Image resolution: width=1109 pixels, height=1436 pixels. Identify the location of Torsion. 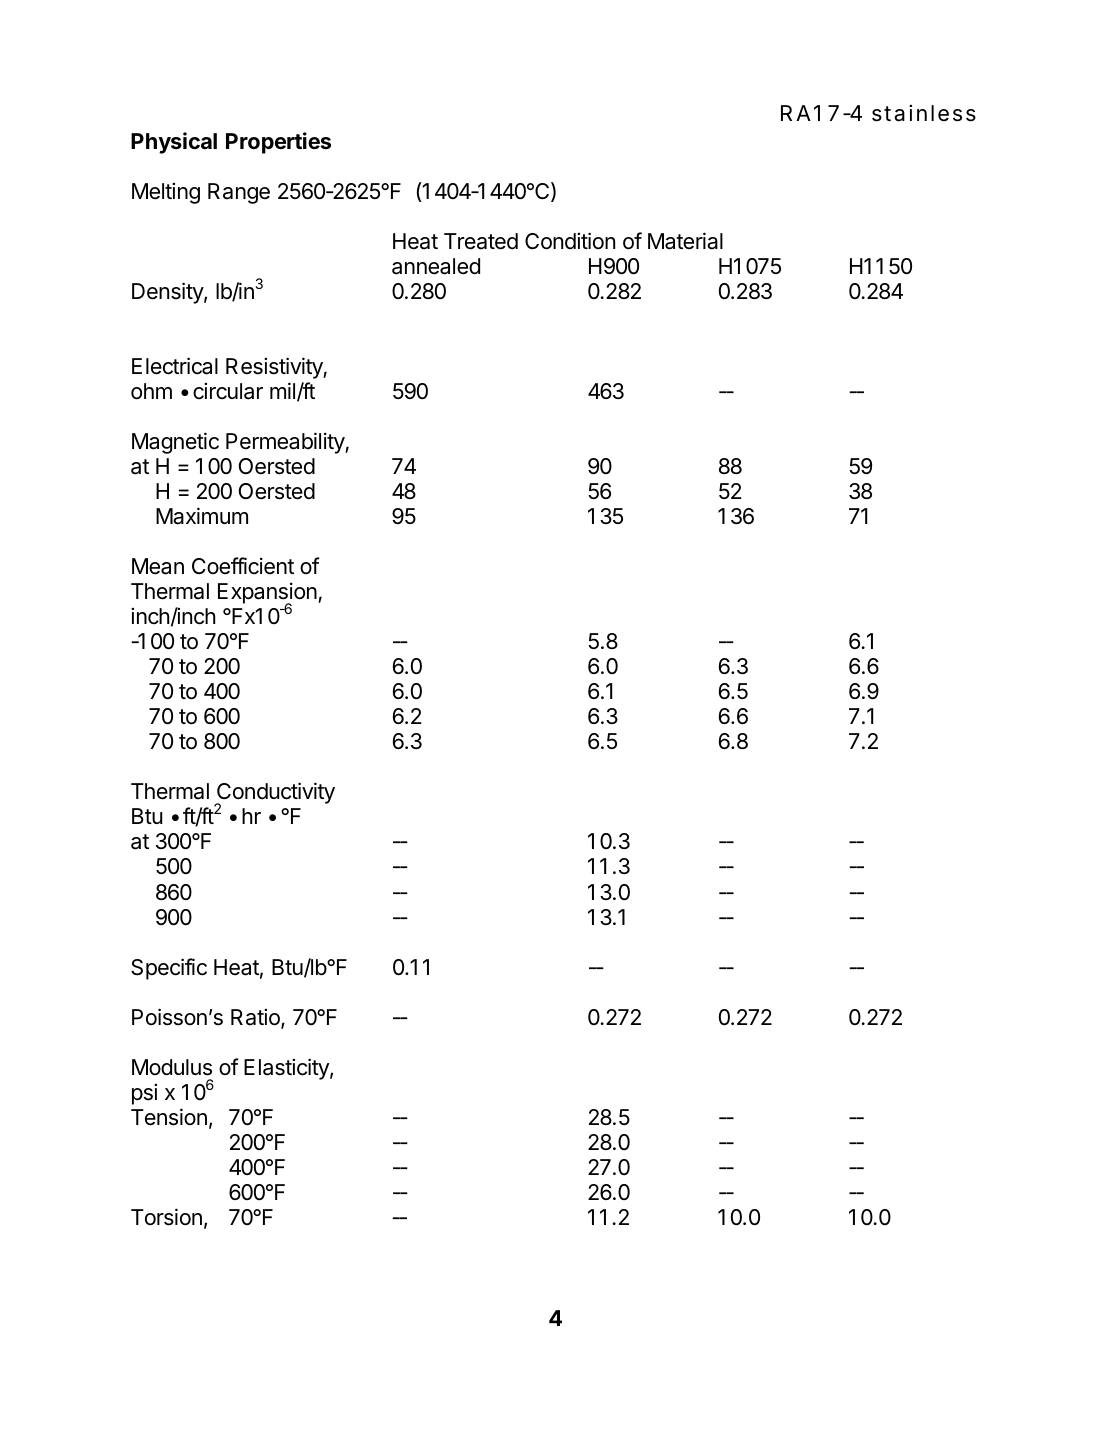
(166, 1217).
